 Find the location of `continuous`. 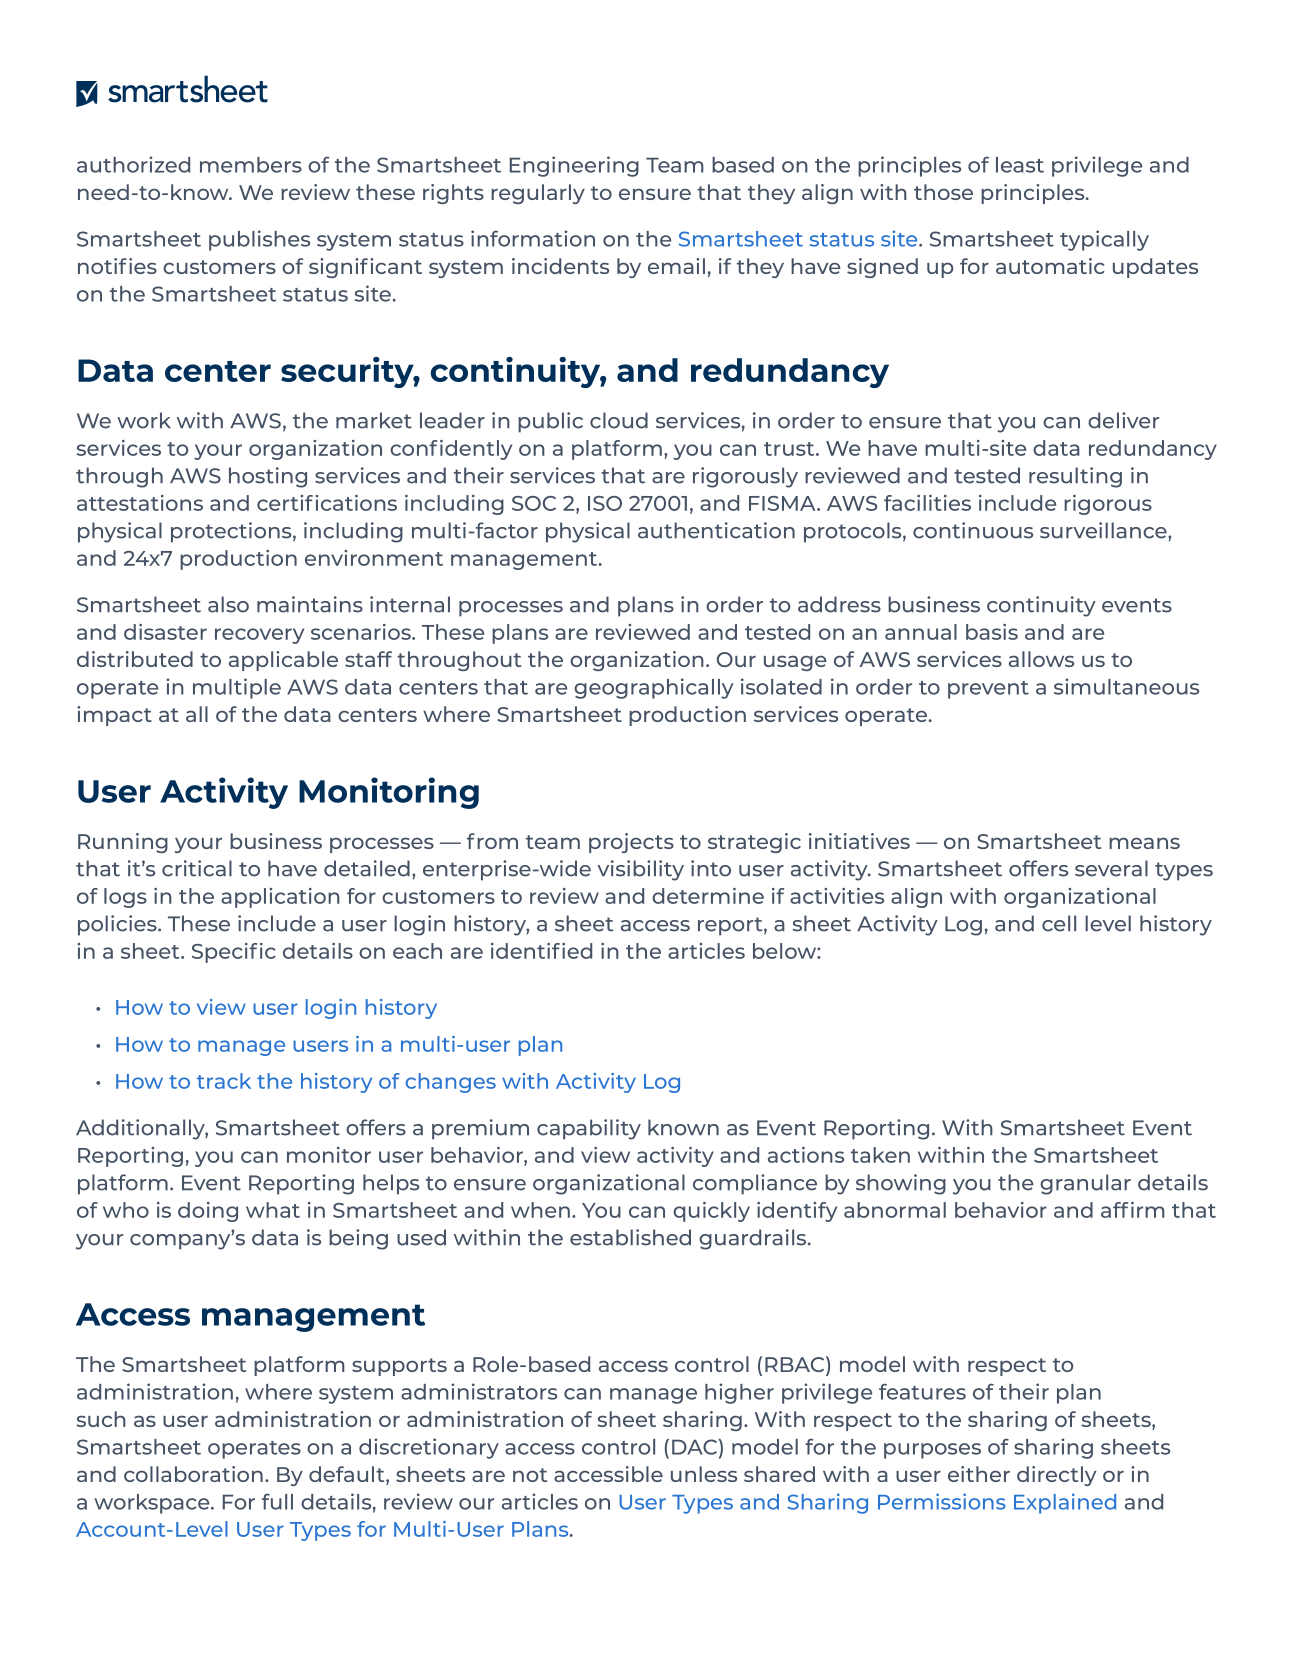

continuous is located at coordinates (973, 530).
